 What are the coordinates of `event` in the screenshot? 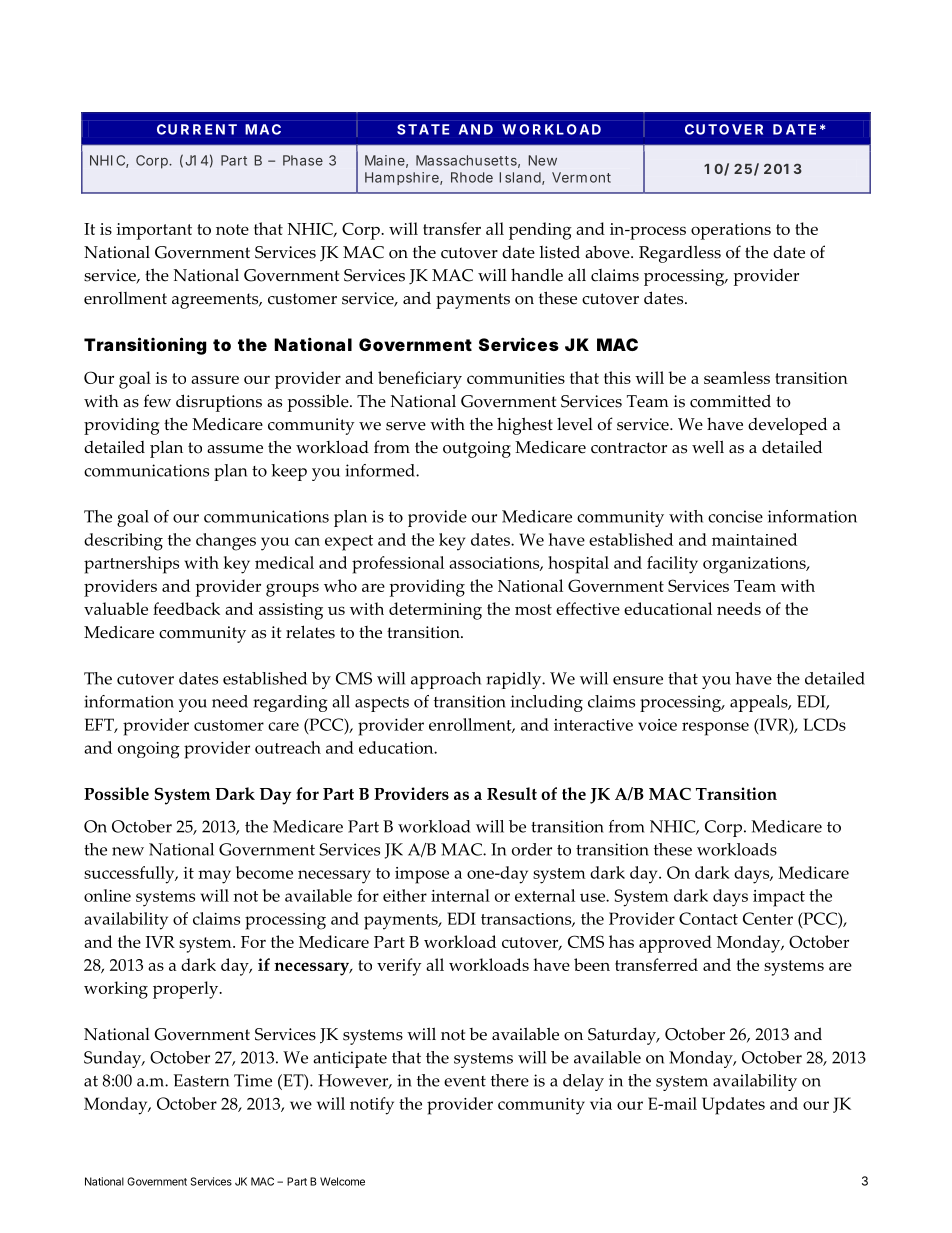 It's located at (465, 1081).
